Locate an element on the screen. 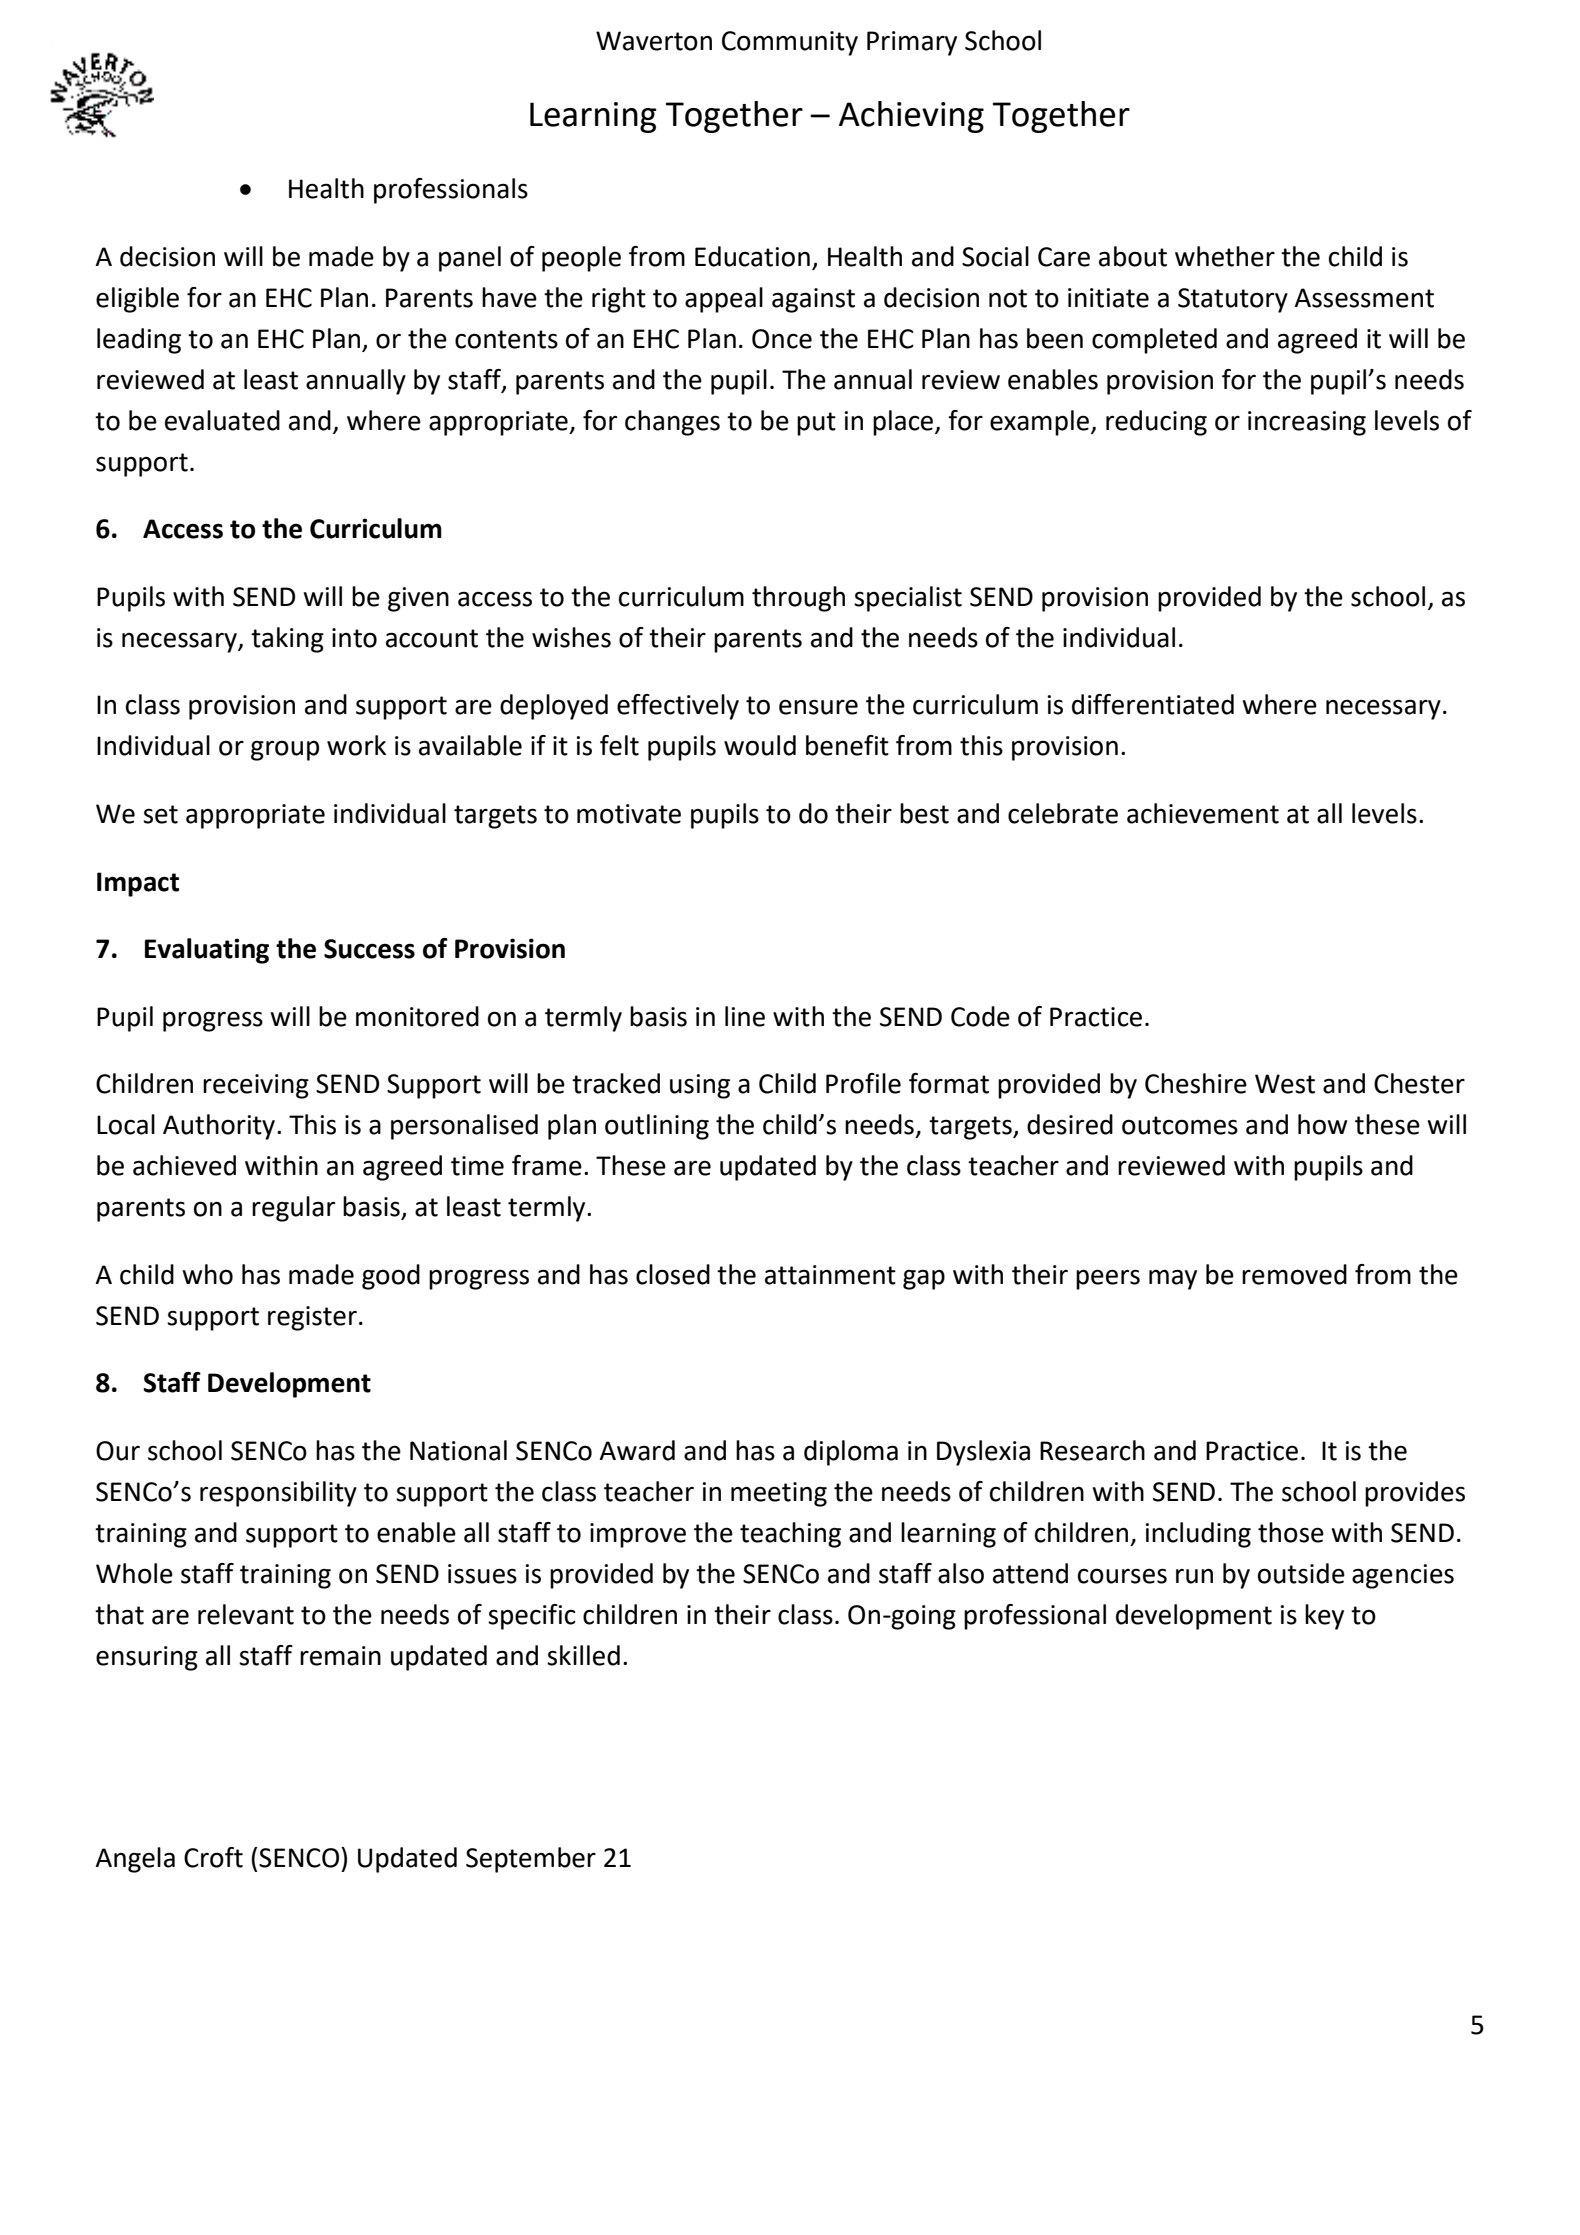 This screenshot has height=2235, width=1580. West is located at coordinates (1285, 1084).
